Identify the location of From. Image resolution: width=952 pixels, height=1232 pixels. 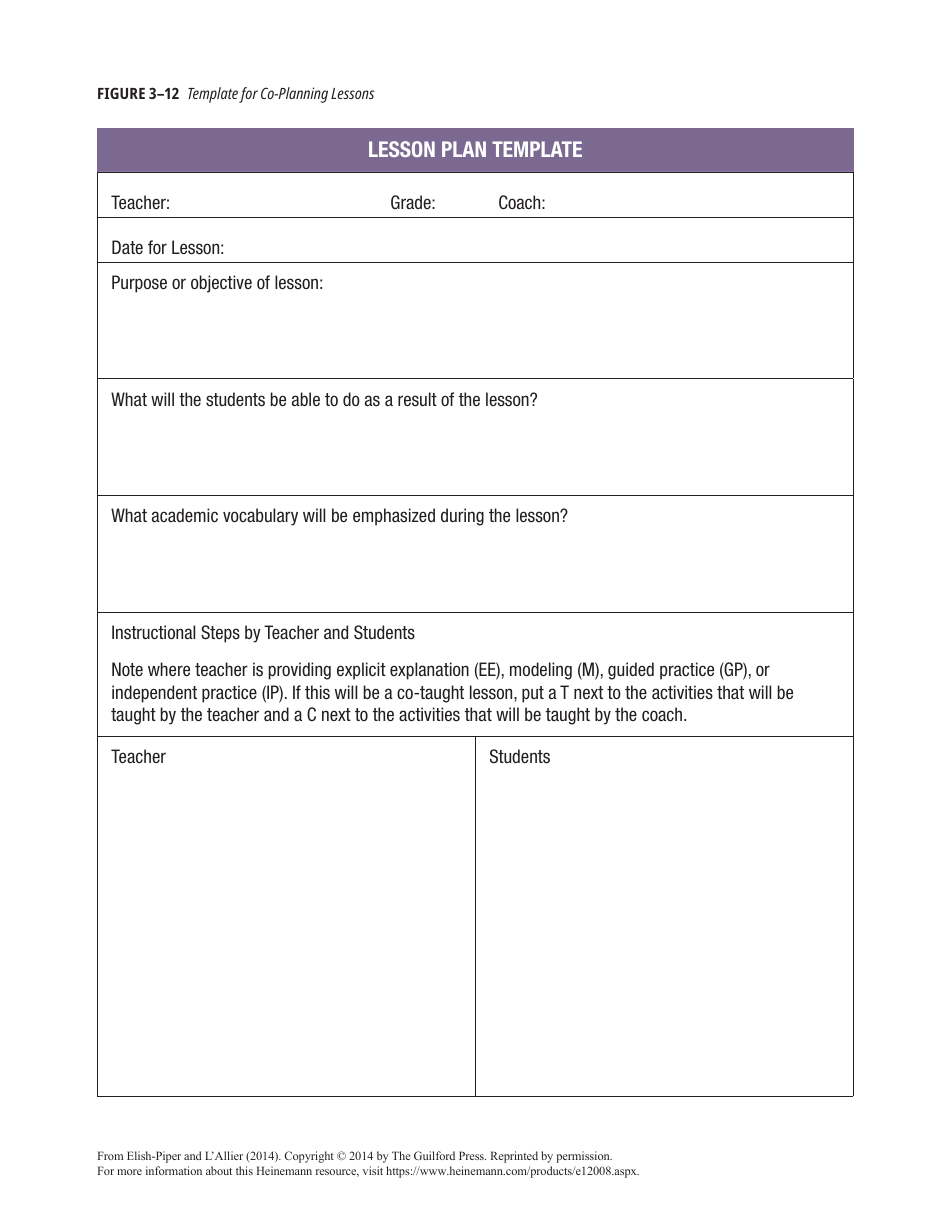
(110, 1155).
